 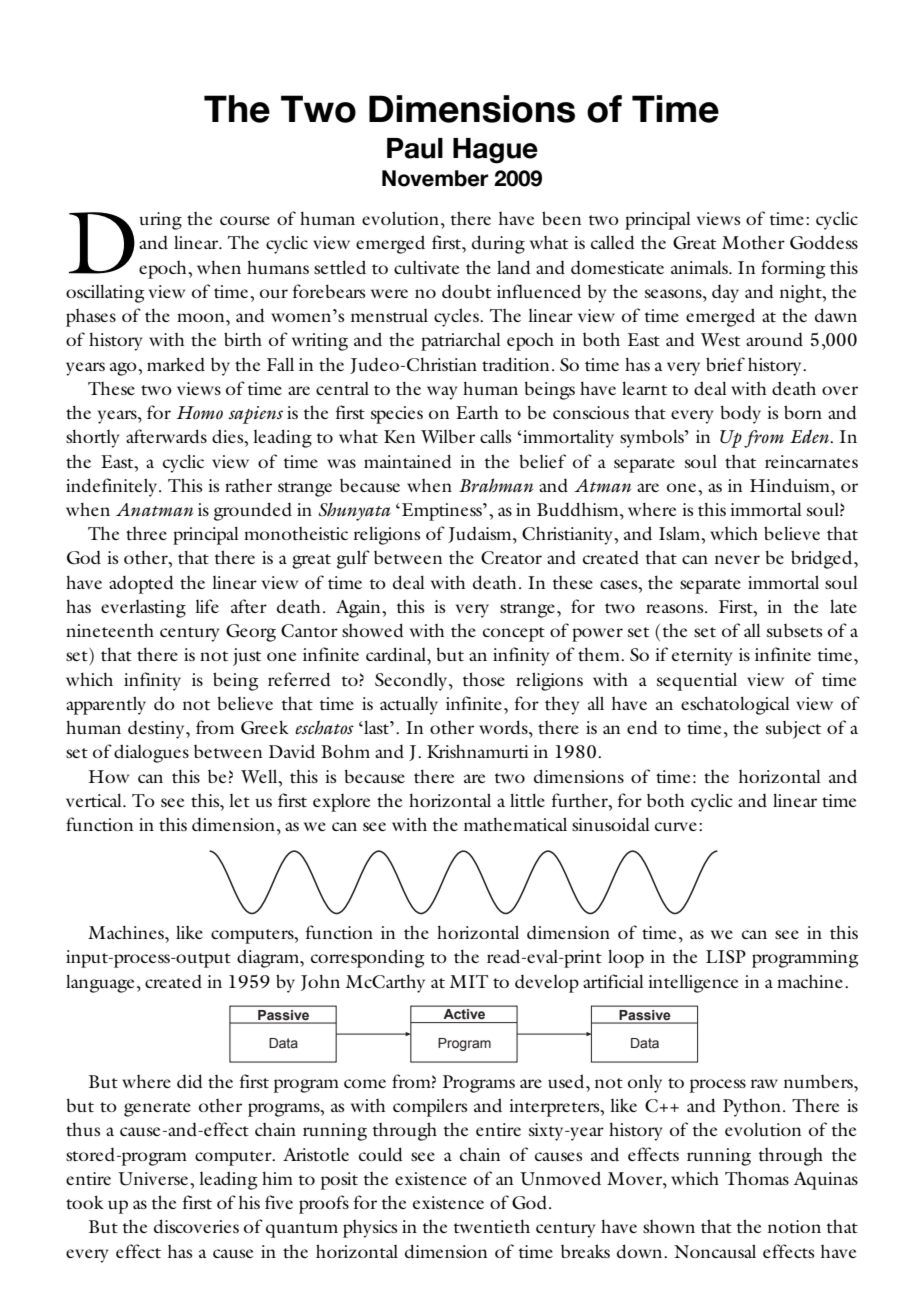 What do you see at coordinates (153, 1179) in the screenshot?
I see `Universe` at bounding box center [153, 1179].
